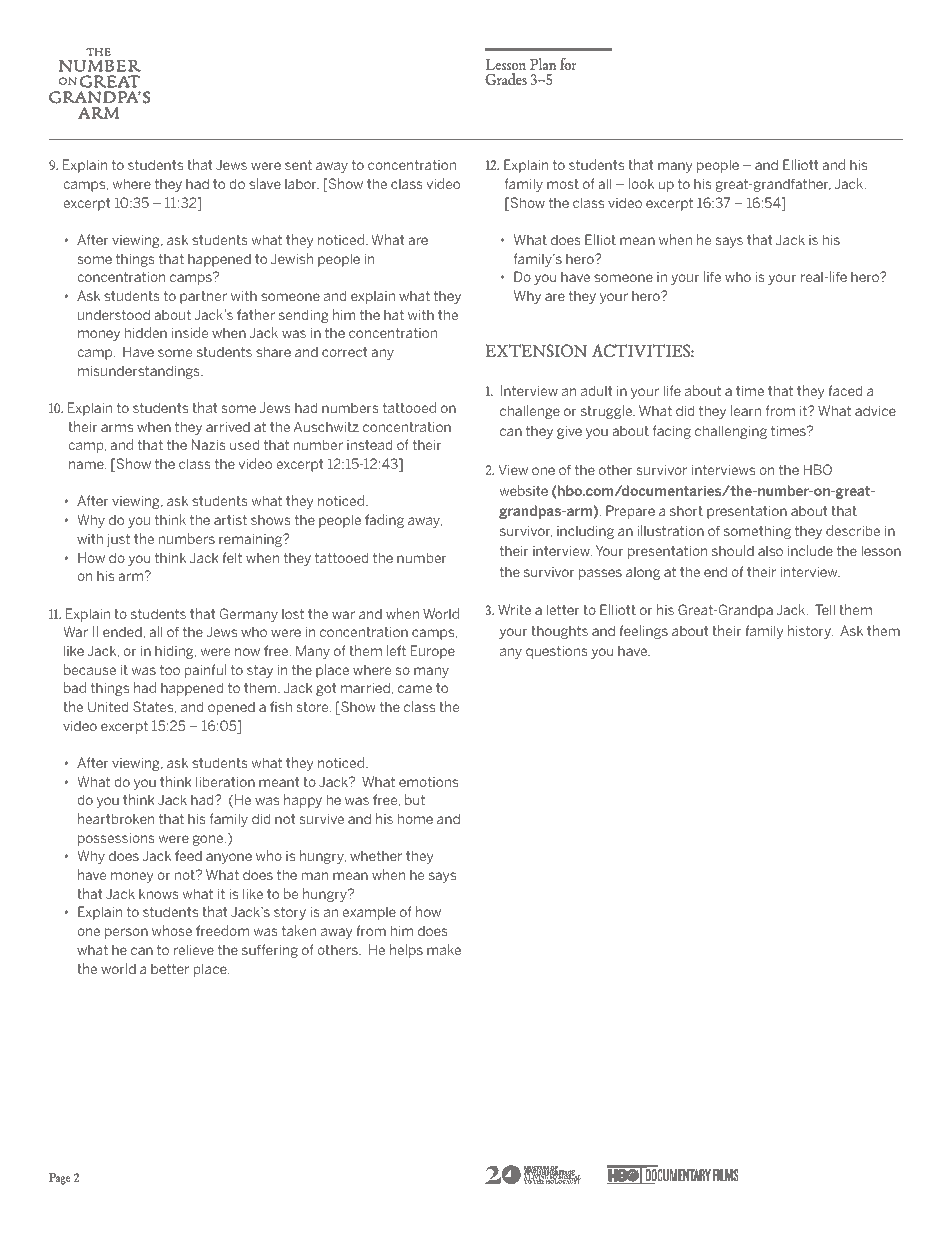 This image has height=1233, width=952. Describe the element at coordinates (59, 1179) in the image. I see `Page` at that location.
